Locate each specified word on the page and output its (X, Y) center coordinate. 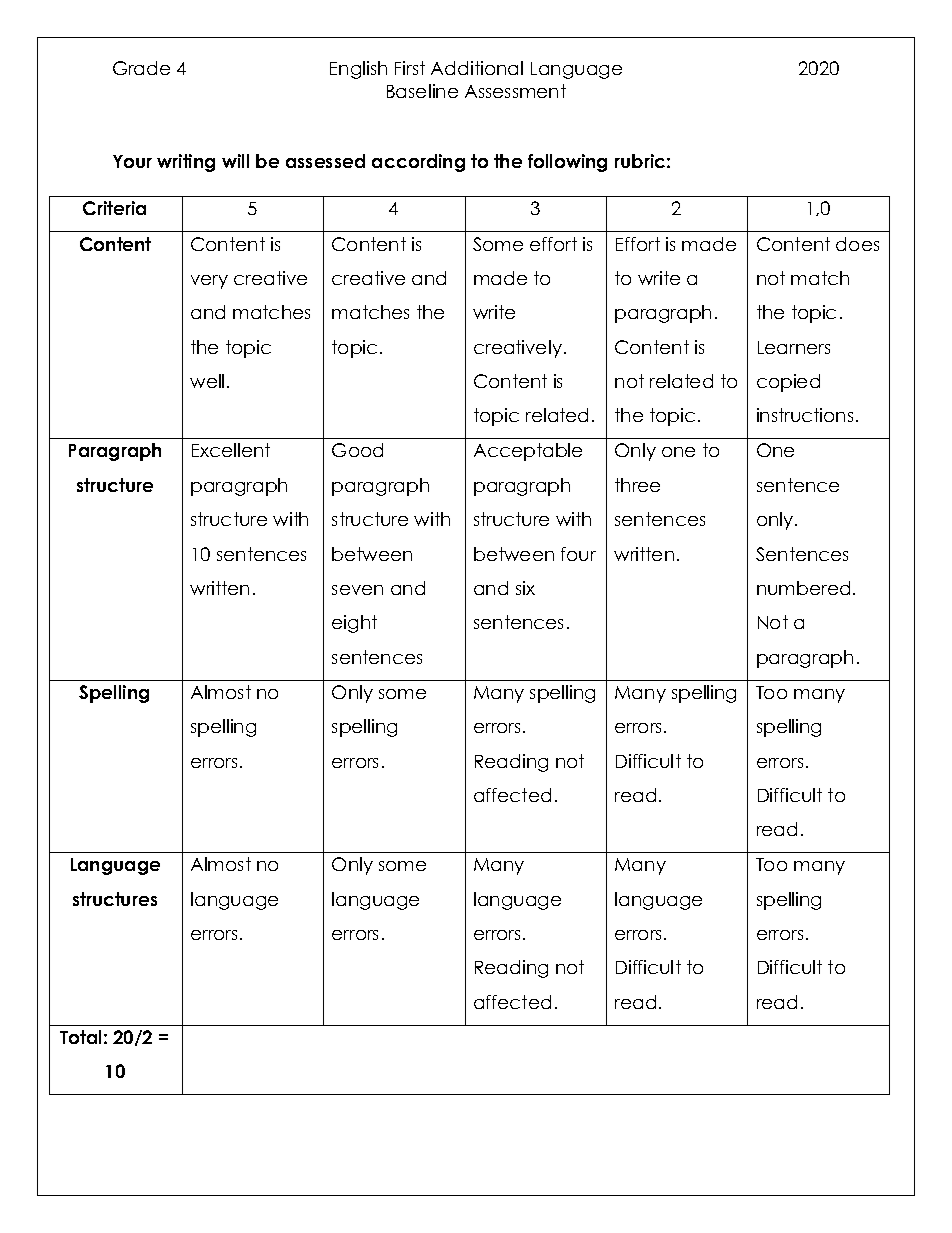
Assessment (515, 91)
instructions (805, 415)
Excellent (231, 450)
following (567, 163)
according (418, 163)
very (209, 282)
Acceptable (528, 452)
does (857, 244)
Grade (141, 68)
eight (354, 624)
